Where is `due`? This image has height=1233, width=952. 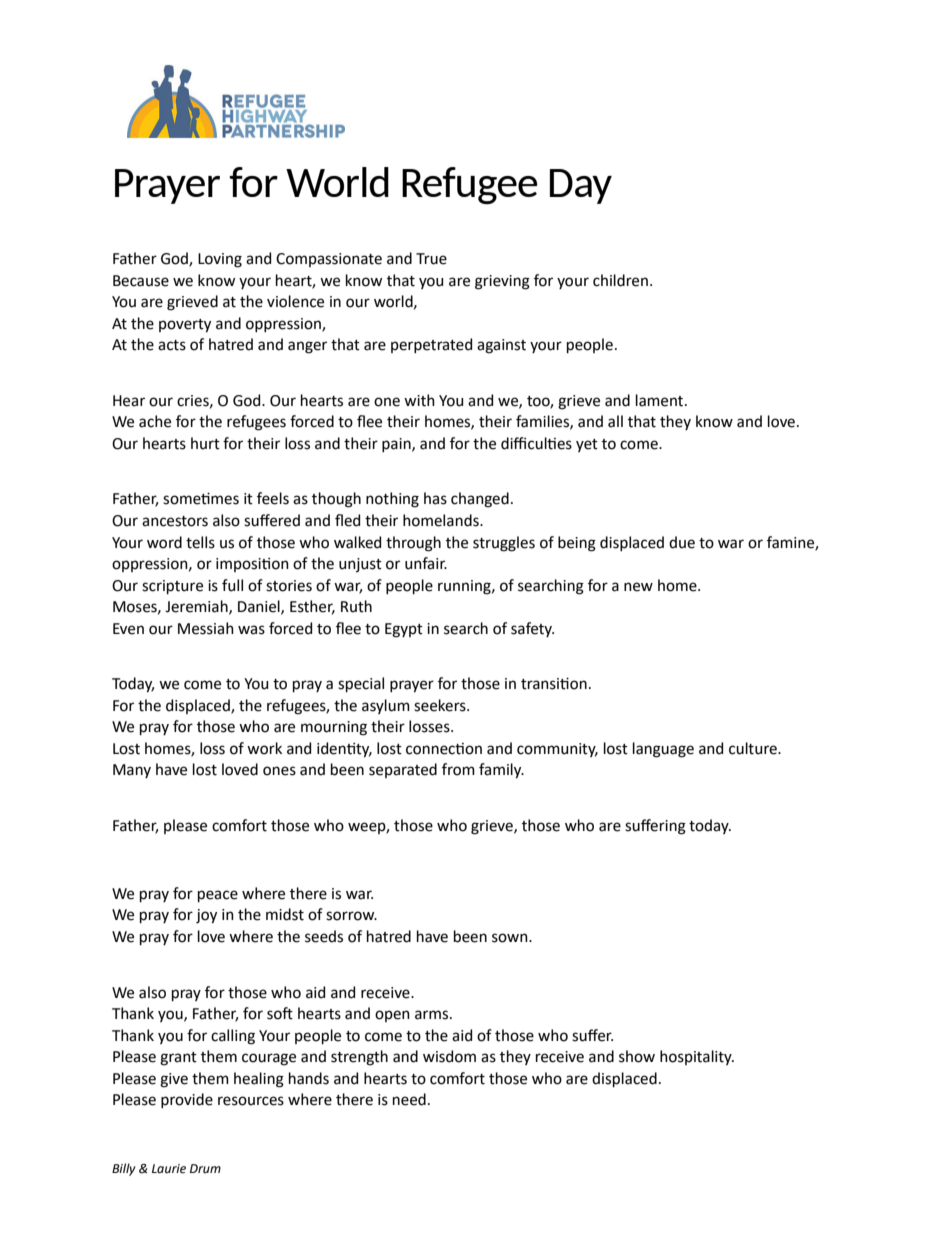
due is located at coordinates (682, 542).
